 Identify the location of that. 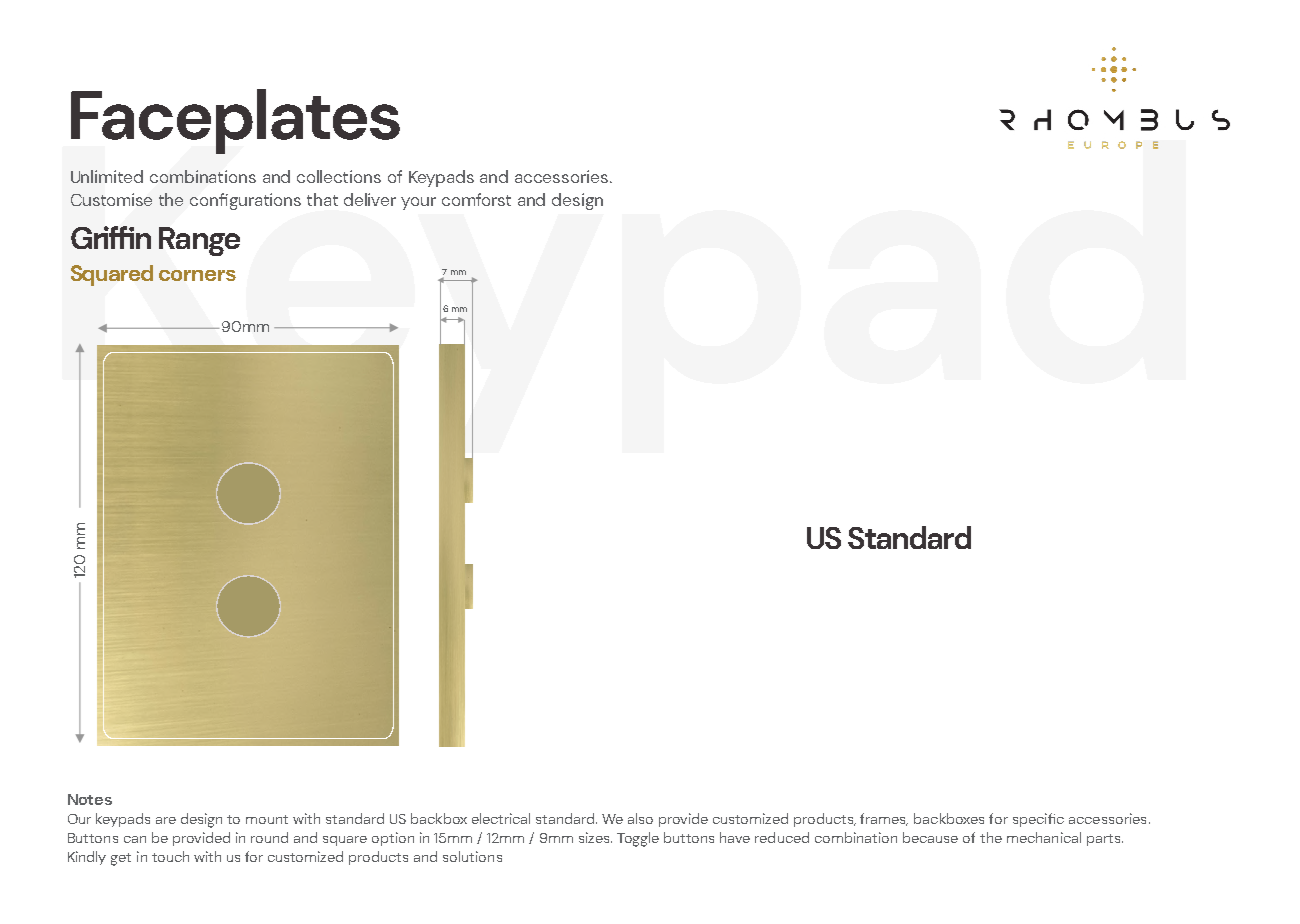
(322, 199).
